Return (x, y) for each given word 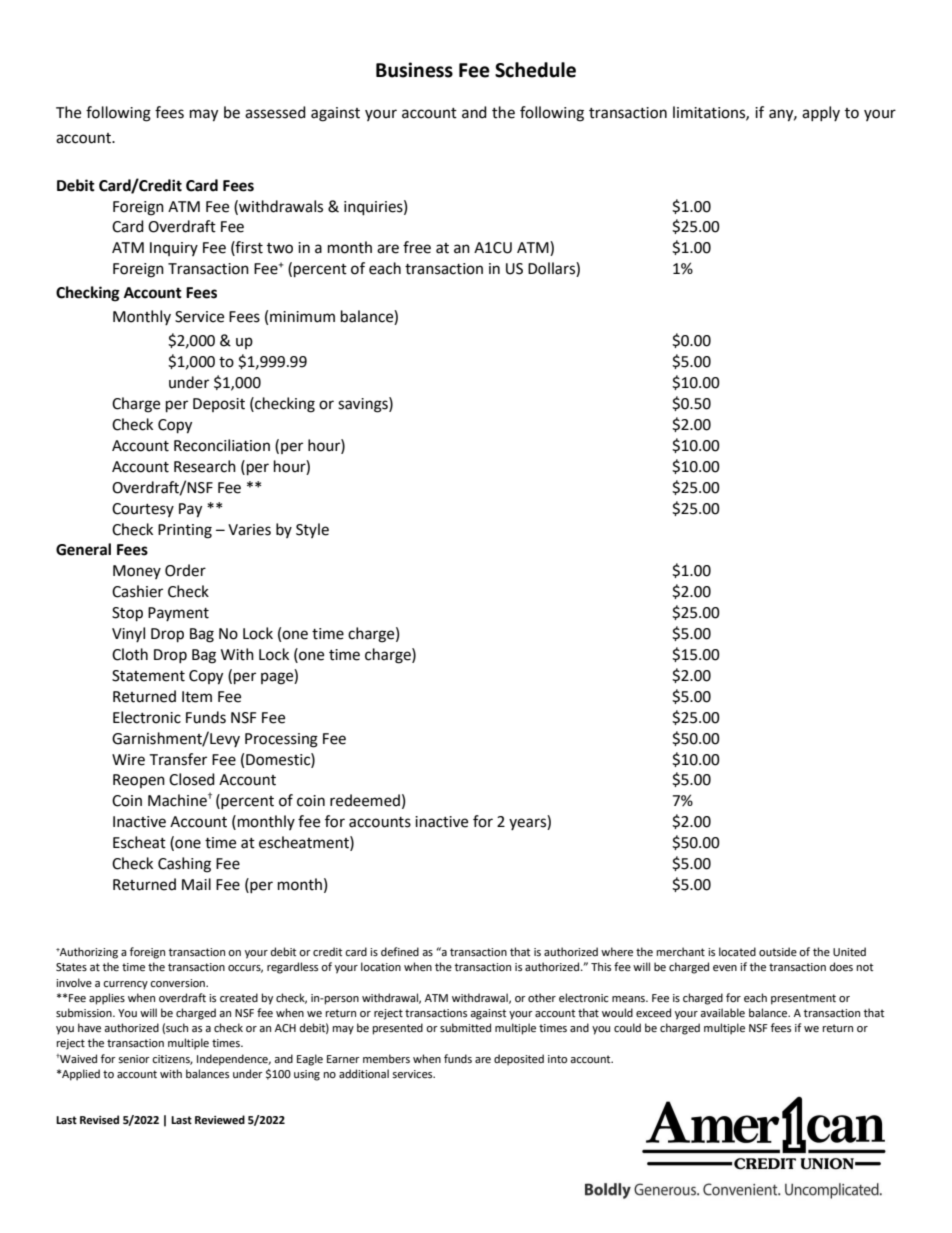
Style (312, 530)
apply (821, 113)
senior (134, 1059)
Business (414, 70)
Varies (249, 530)
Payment (178, 614)
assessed (275, 112)
